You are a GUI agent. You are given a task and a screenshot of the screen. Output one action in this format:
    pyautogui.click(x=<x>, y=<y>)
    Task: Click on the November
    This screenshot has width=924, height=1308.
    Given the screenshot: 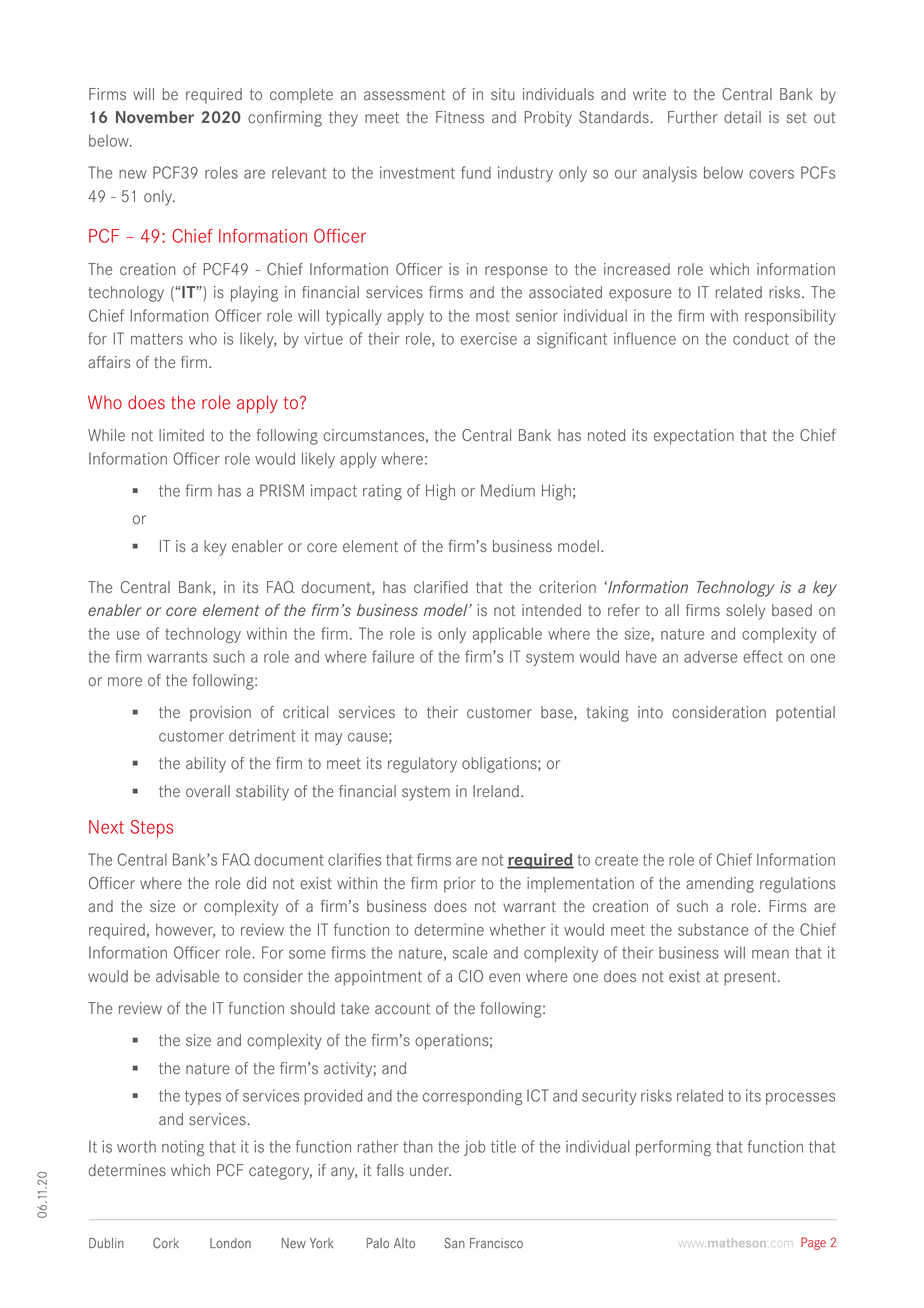 What is the action you would take?
    pyautogui.click(x=155, y=117)
